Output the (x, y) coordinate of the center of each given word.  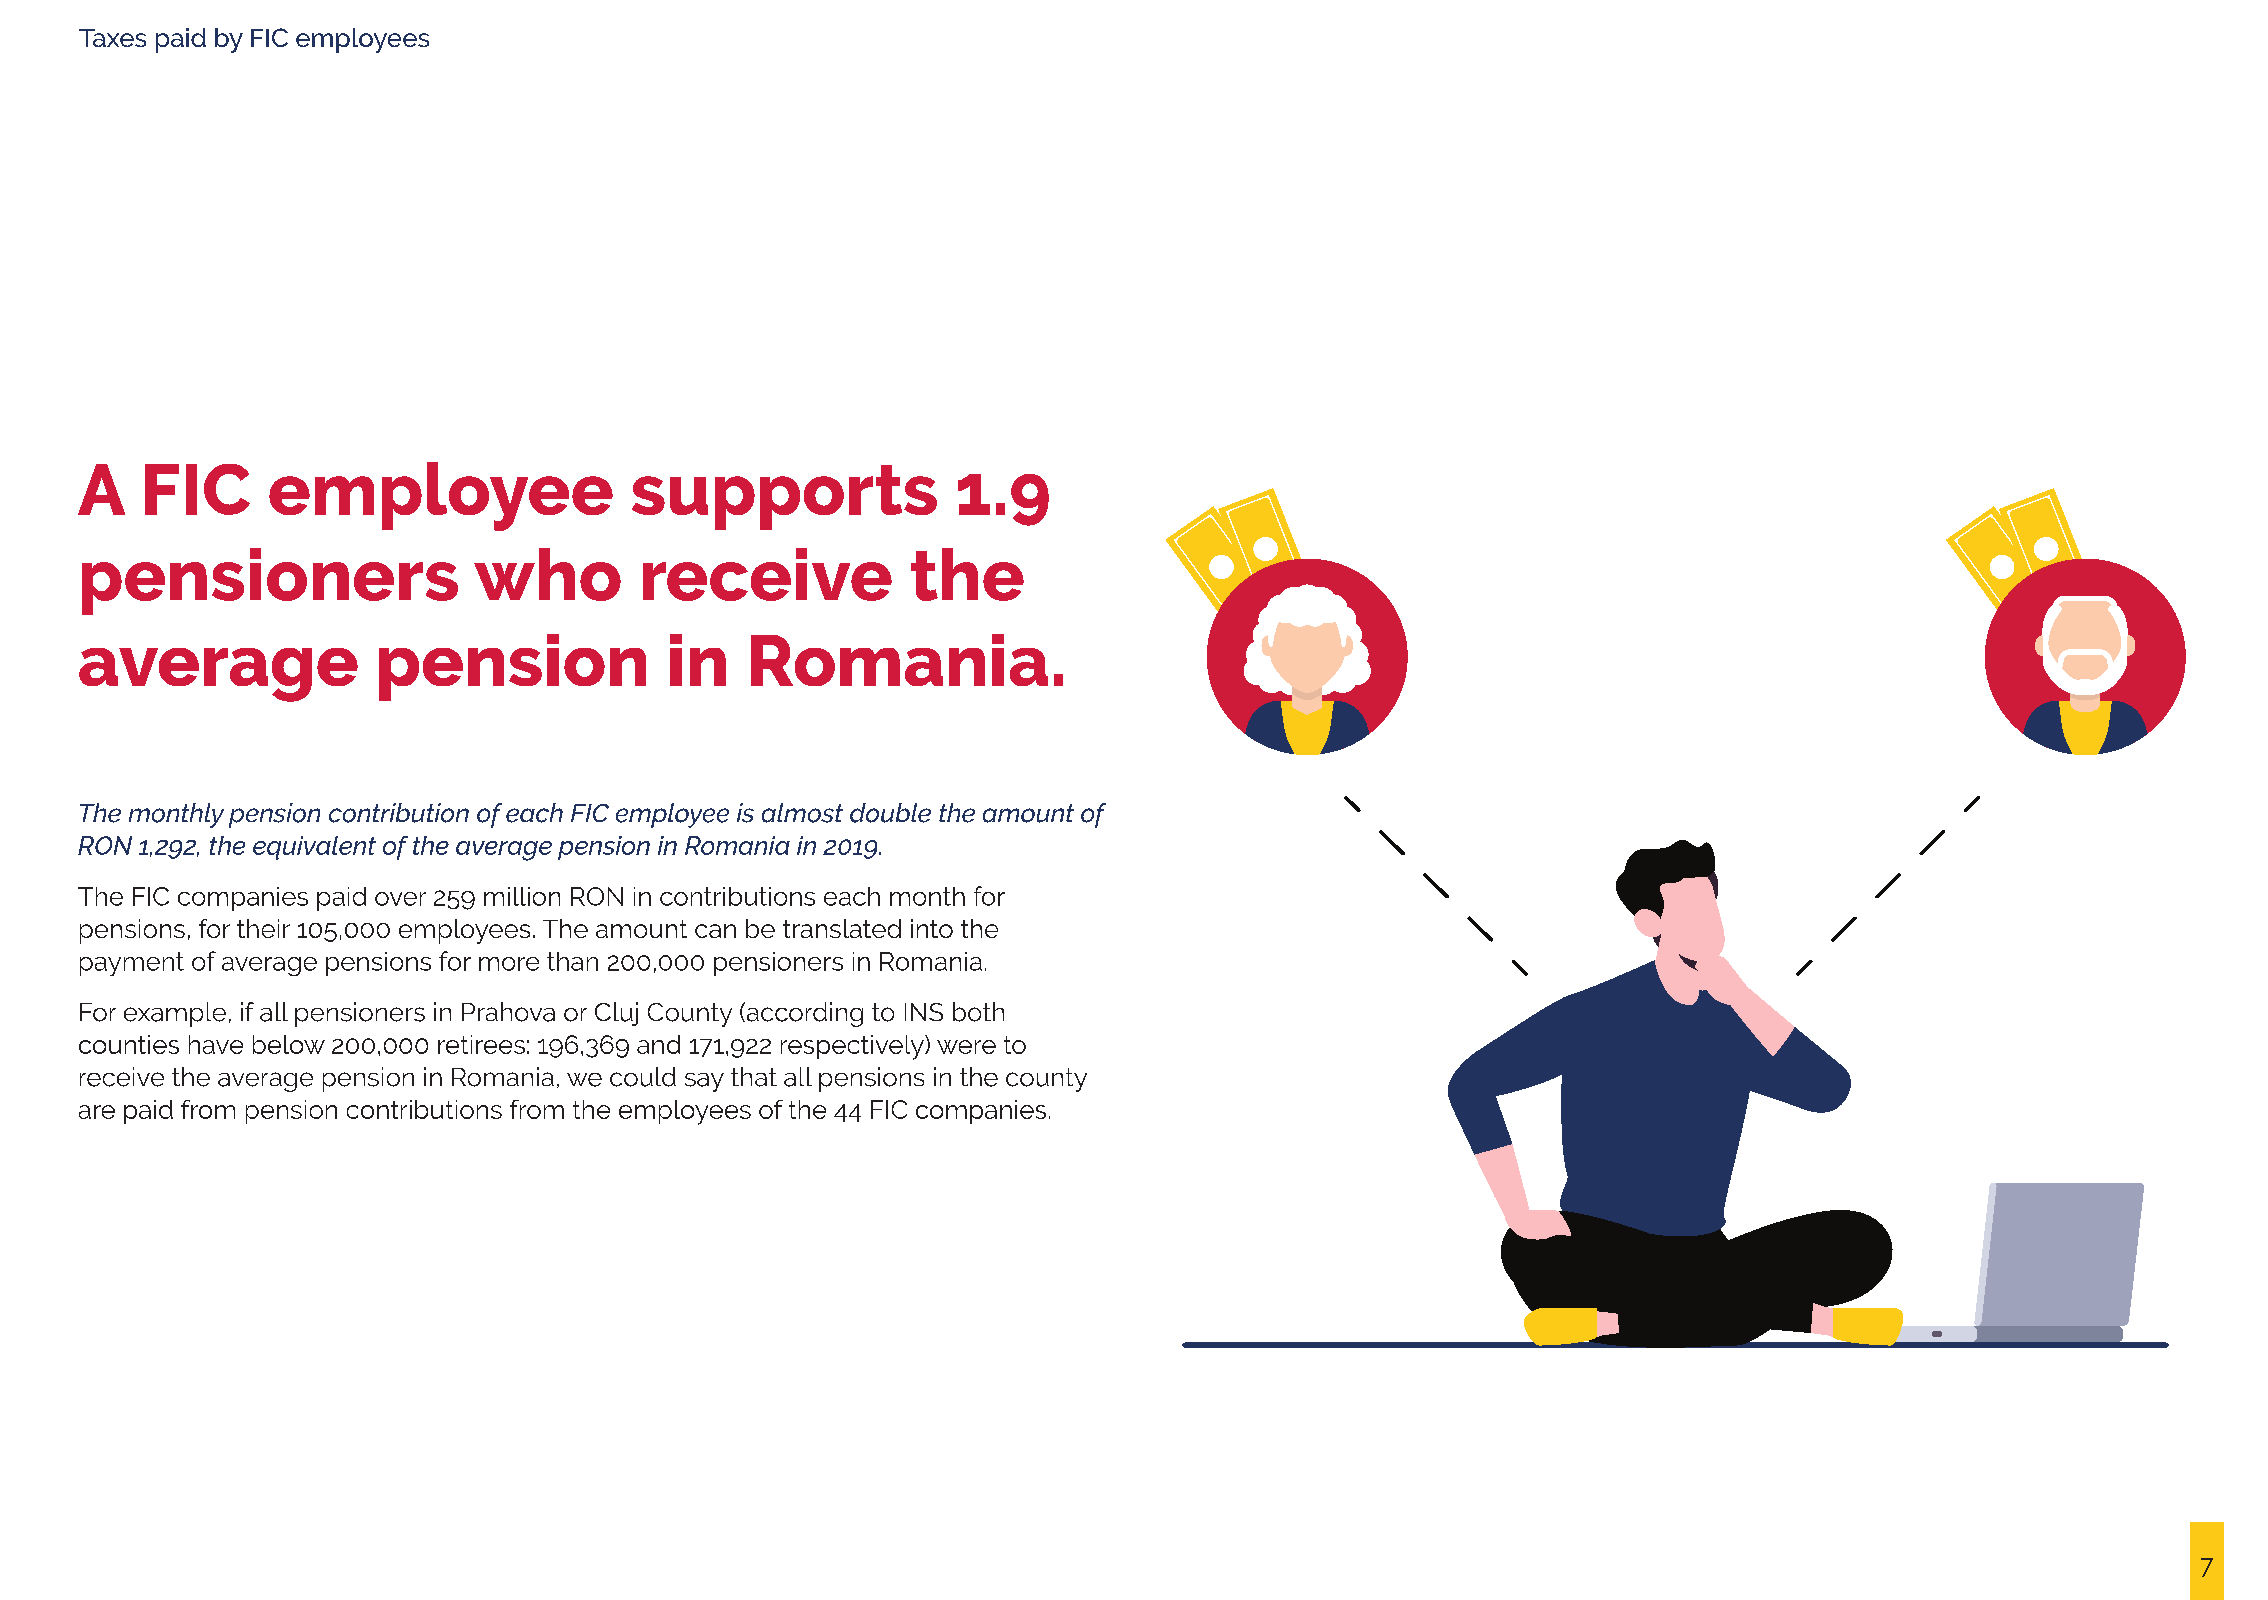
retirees (481, 1044)
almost (802, 813)
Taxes (112, 38)
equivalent (314, 848)
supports (784, 497)
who (547, 574)
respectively (853, 1047)
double (890, 813)
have (216, 1044)
